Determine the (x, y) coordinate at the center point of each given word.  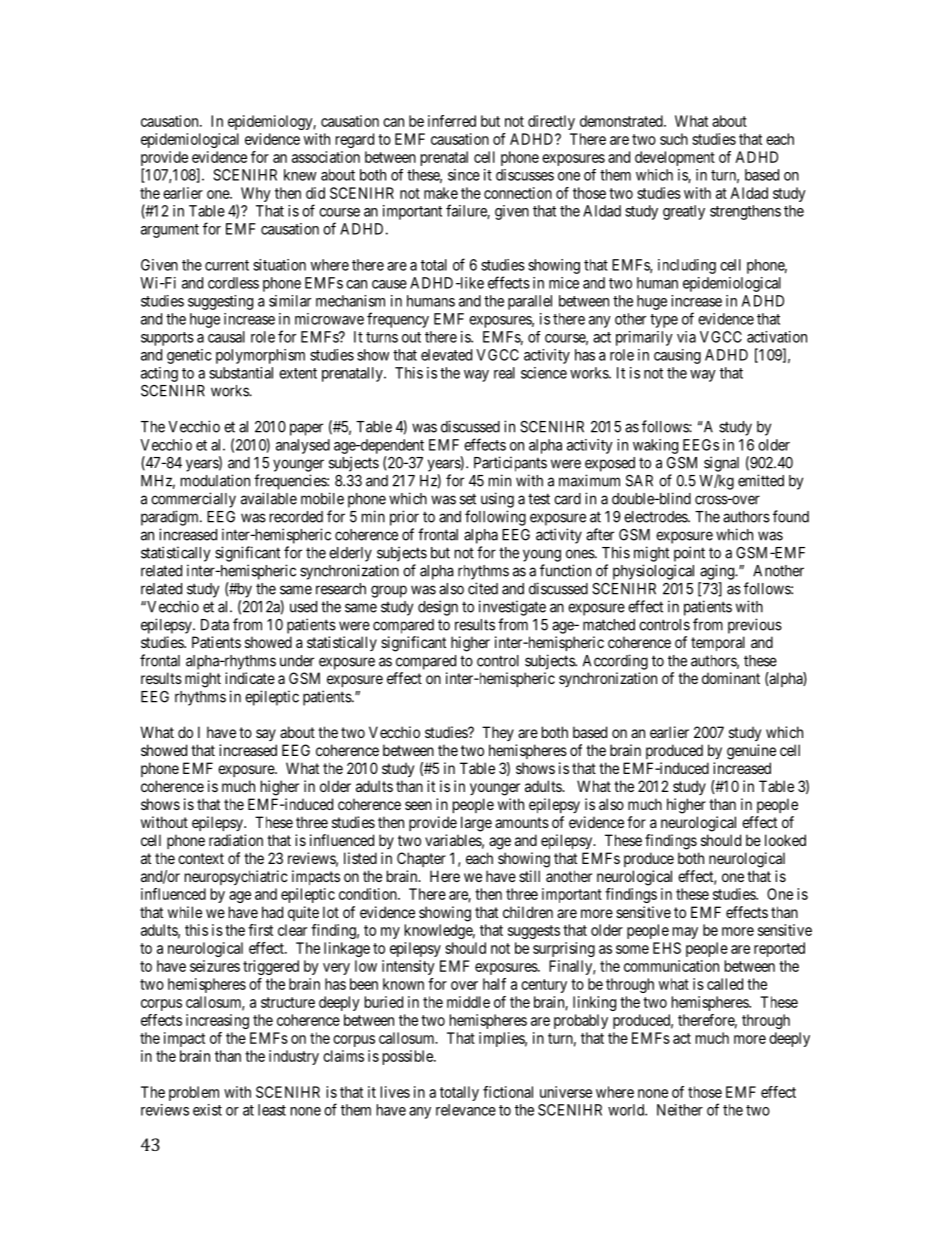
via (686, 337)
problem (194, 1093)
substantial (241, 373)
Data (215, 625)
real (504, 373)
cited (483, 588)
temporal (718, 643)
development (675, 158)
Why (256, 194)
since (464, 175)
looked (785, 840)
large (476, 824)
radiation (236, 840)
